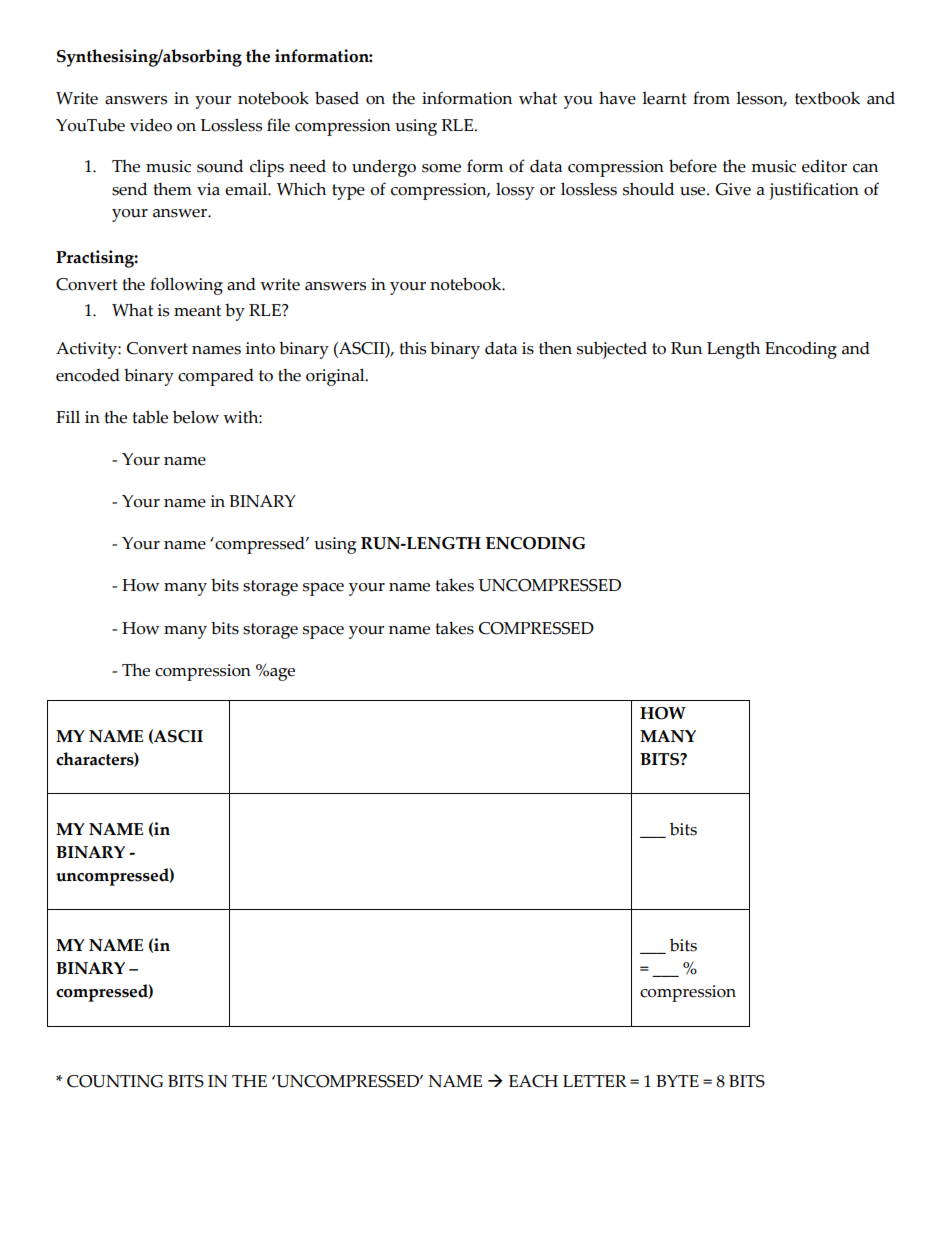 This image has height=1233, width=952. I want to click on subjected, so click(612, 350).
